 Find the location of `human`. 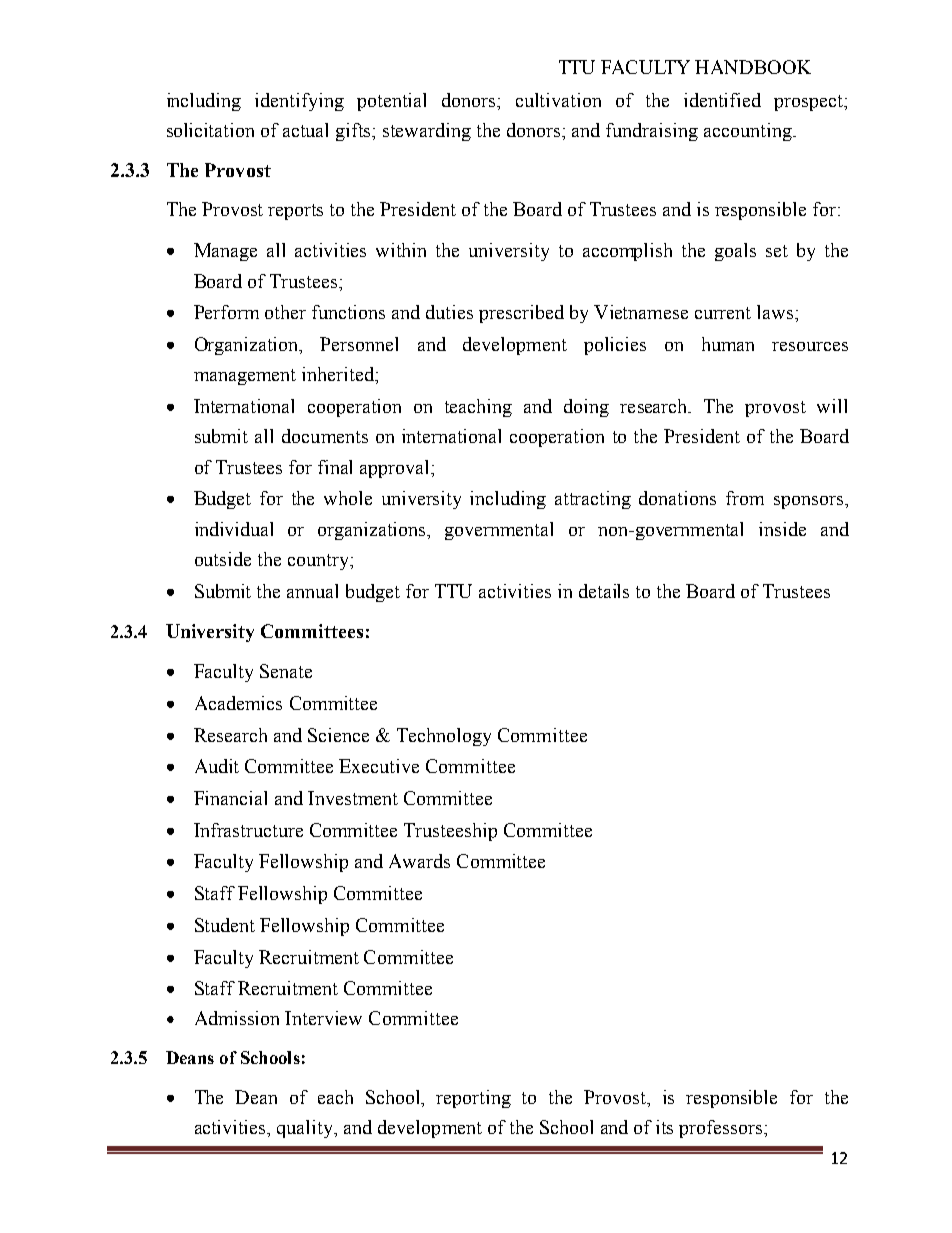

human is located at coordinates (728, 344).
